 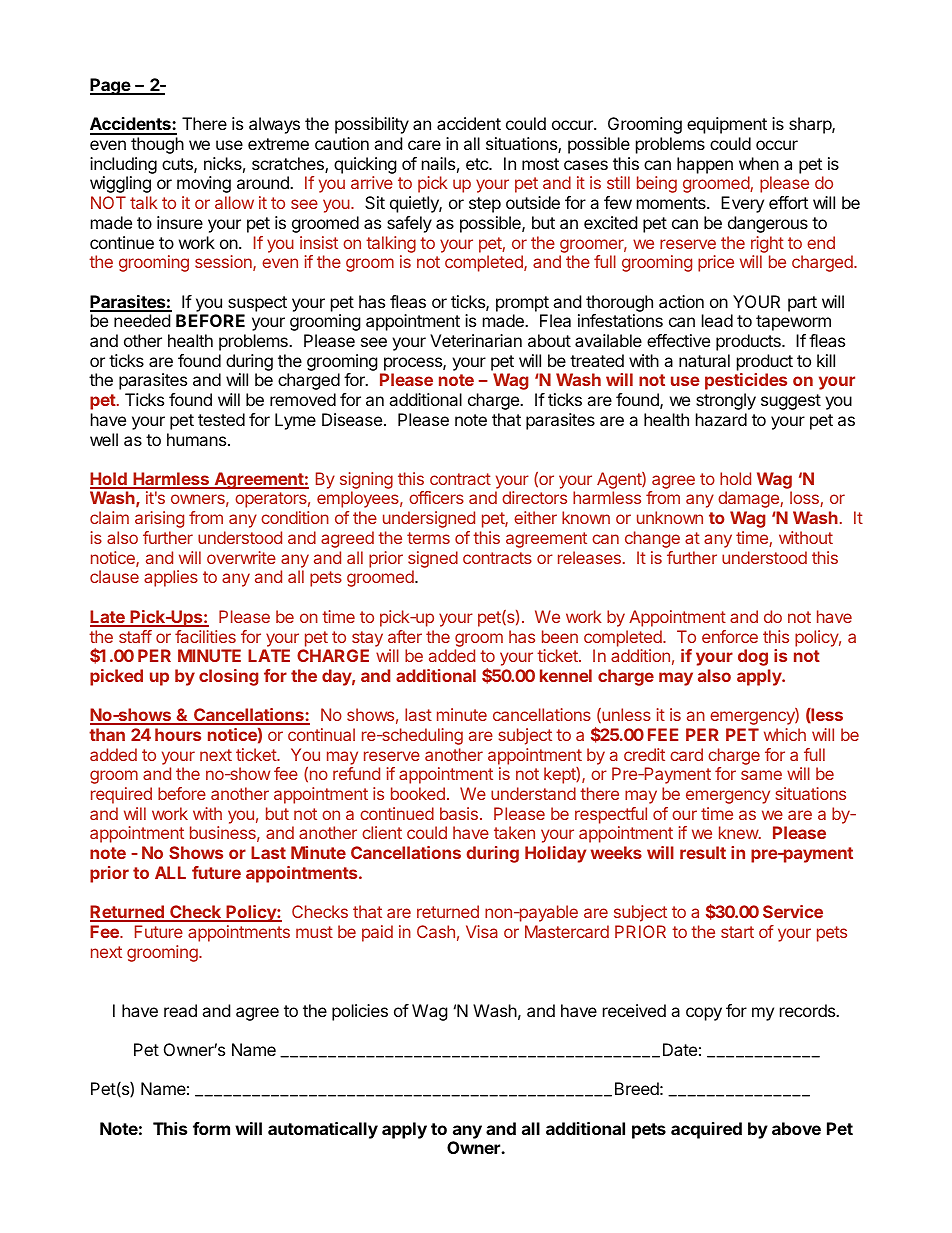 What do you see at coordinates (739, 832) in the document?
I see `knew` at bounding box center [739, 832].
